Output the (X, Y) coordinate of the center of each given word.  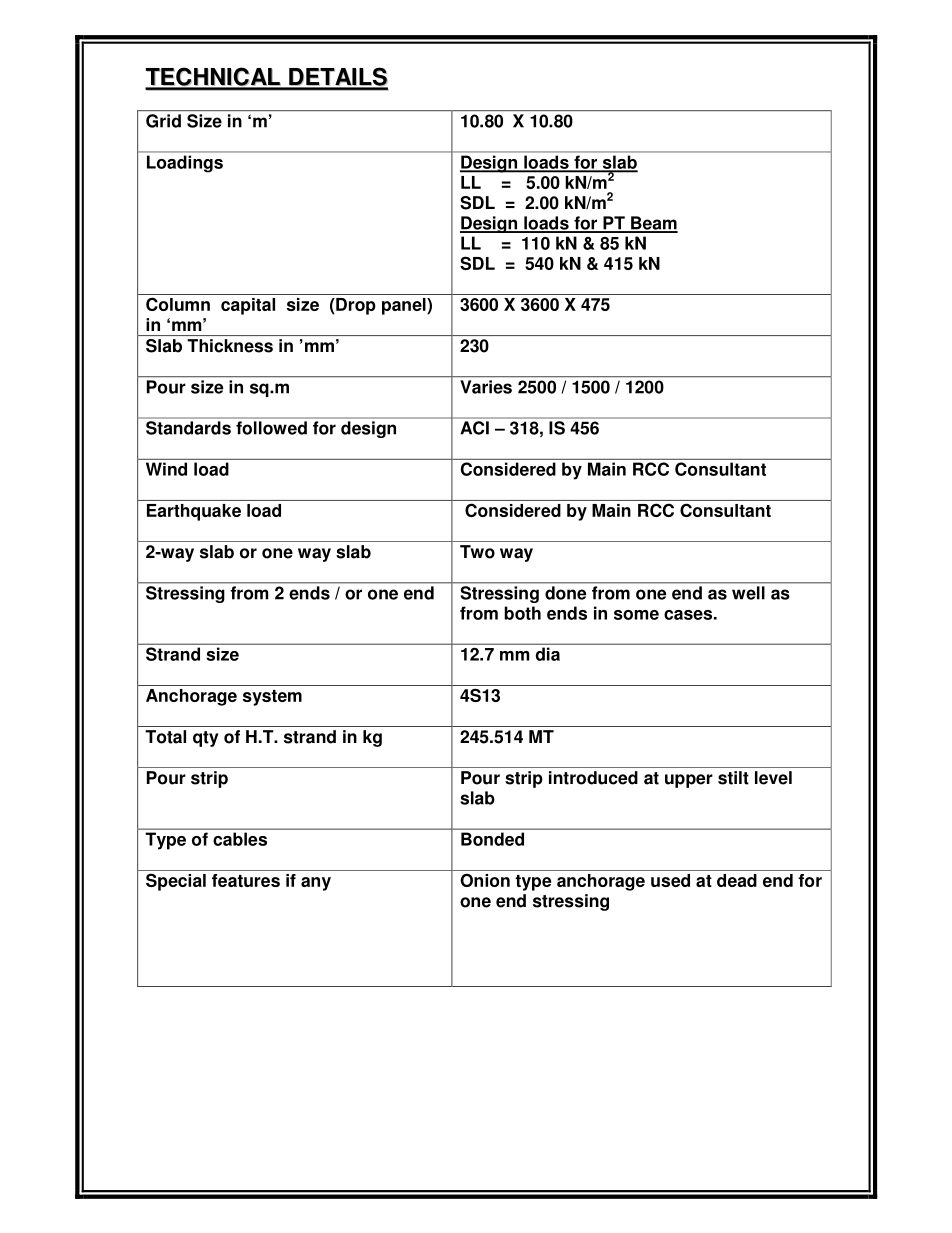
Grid (163, 121)
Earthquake (194, 512)
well (748, 593)
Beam (653, 224)
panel (405, 306)
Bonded (492, 839)
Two (477, 552)
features (246, 880)
